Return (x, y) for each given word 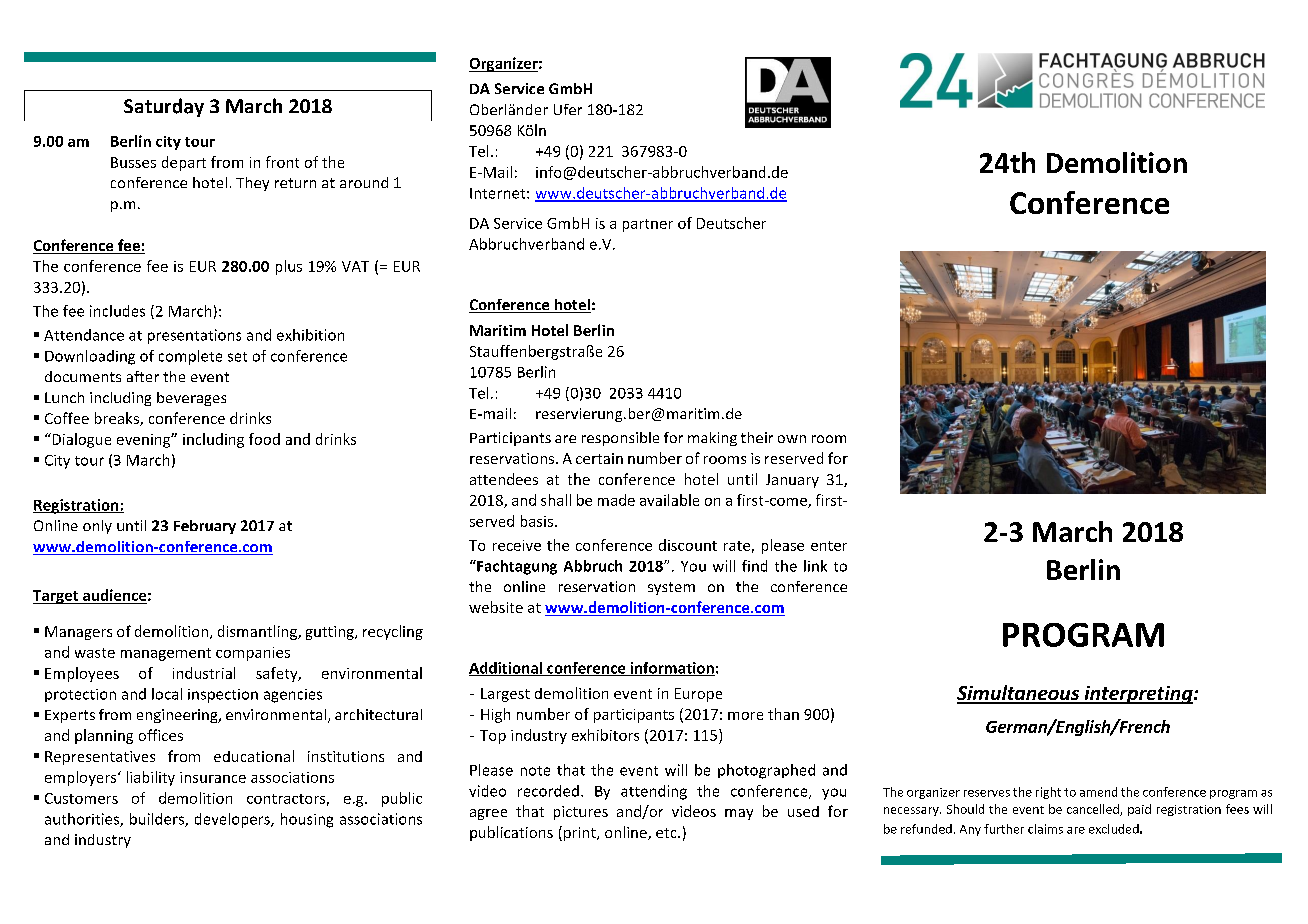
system (671, 588)
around (364, 182)
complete (190, 357)
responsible (620, 439)
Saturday (164, 107)
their (757, 437)
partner (648, 225)
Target (57, 597)
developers (233, 820)
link (815, 566)
